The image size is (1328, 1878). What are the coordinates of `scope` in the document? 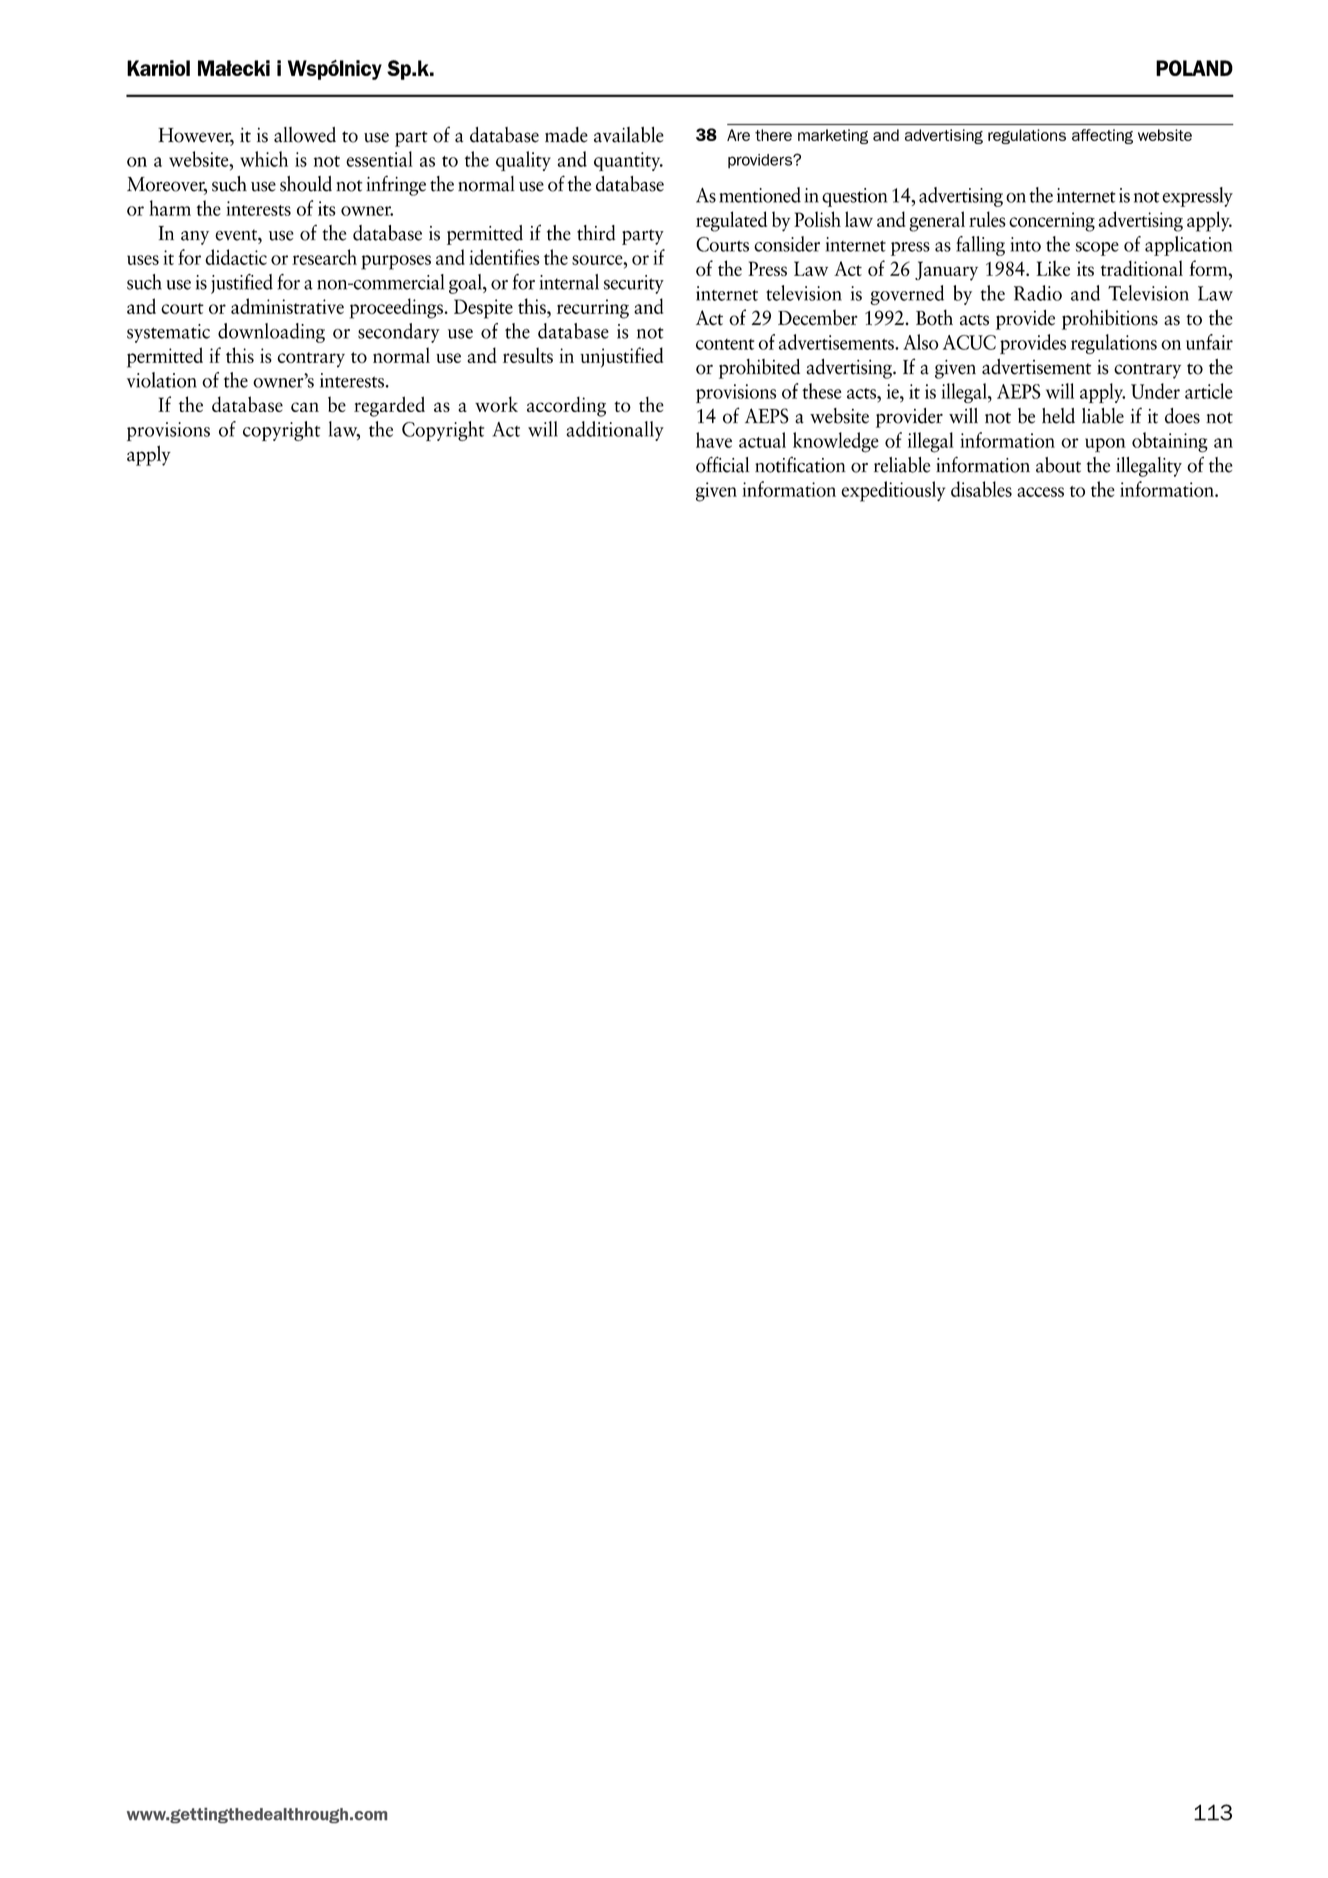 It's located at (1097, 249).
